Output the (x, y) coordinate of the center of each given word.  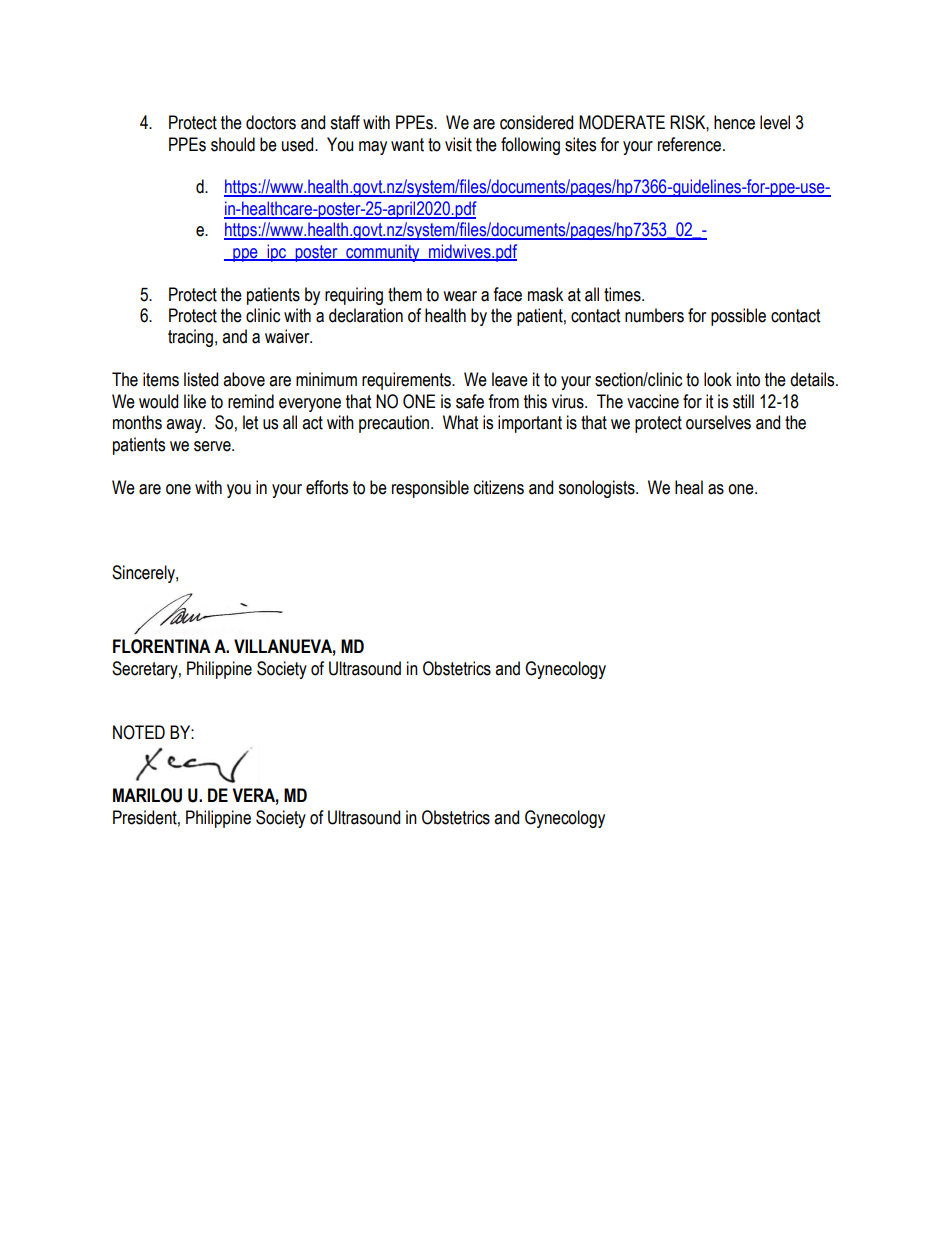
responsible (430, 489)
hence (734, 122)
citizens (499, 487)
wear (460, 296)
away (185, 426)
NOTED (139, 732)
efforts (327, 487)
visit (458, 144)
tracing (190, 338)
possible (738, 317)
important (530, 424)
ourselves (718, 422)
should (233, 144)
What (460, 422)
